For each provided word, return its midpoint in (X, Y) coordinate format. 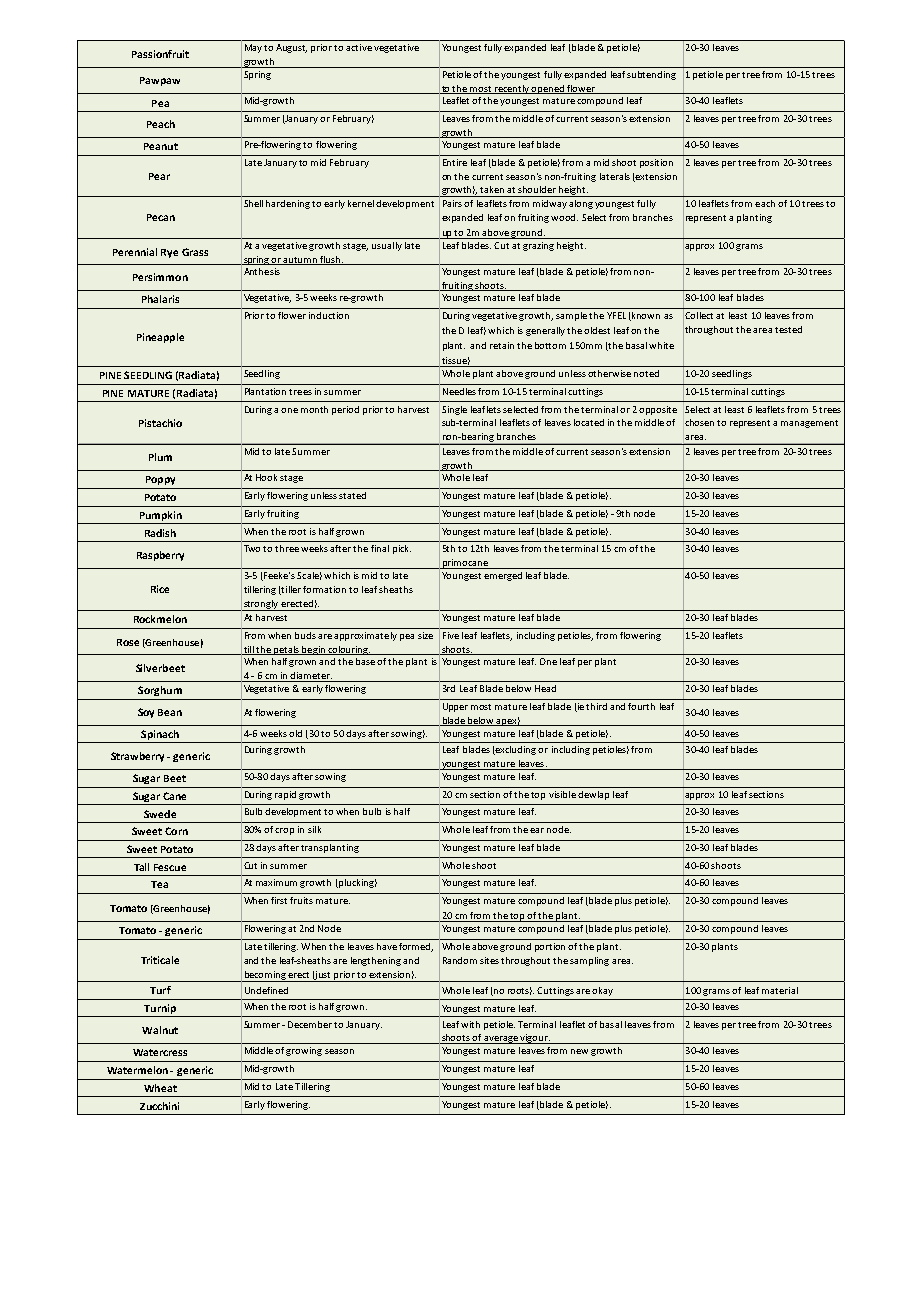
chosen (699, 422)
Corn (176, 831)
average (501, 1040)
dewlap (593, 795)
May (253, 48)
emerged (503, 576)
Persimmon (160, 277)
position (656, 163)
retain (502, 345)
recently (512, 89)
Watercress (160, 1052)
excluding (515, 750)
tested (788, 329)
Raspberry (160, 556)
